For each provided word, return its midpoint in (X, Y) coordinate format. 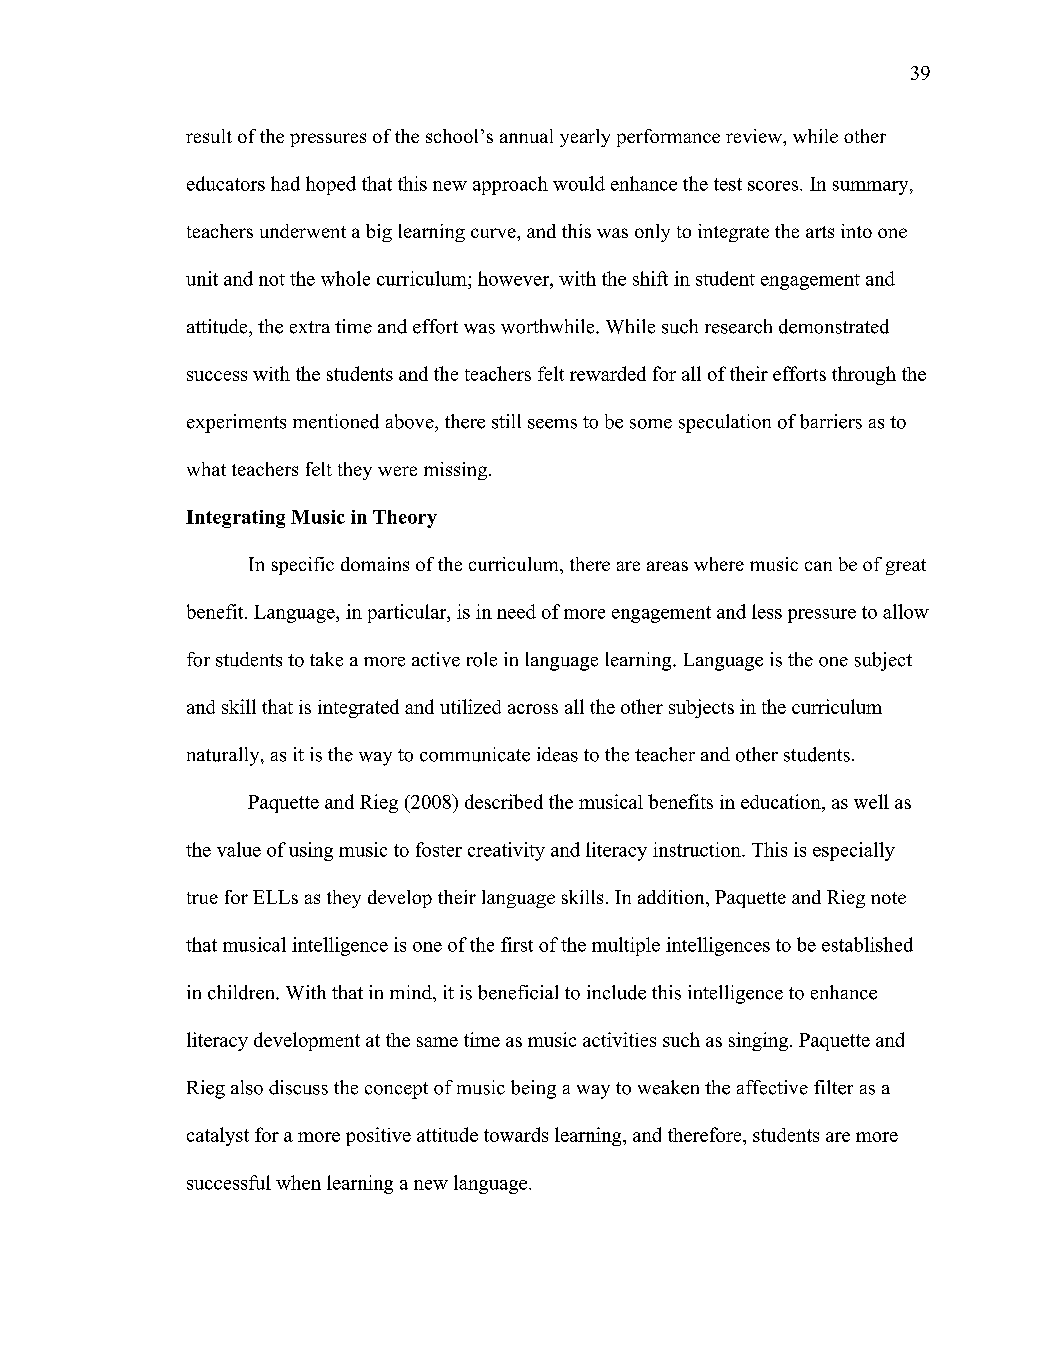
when (298, 1182)
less (767, 611)
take (326, 659)
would (579, 183)
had (285, 183)
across (533, 709)
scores (774, 186)
